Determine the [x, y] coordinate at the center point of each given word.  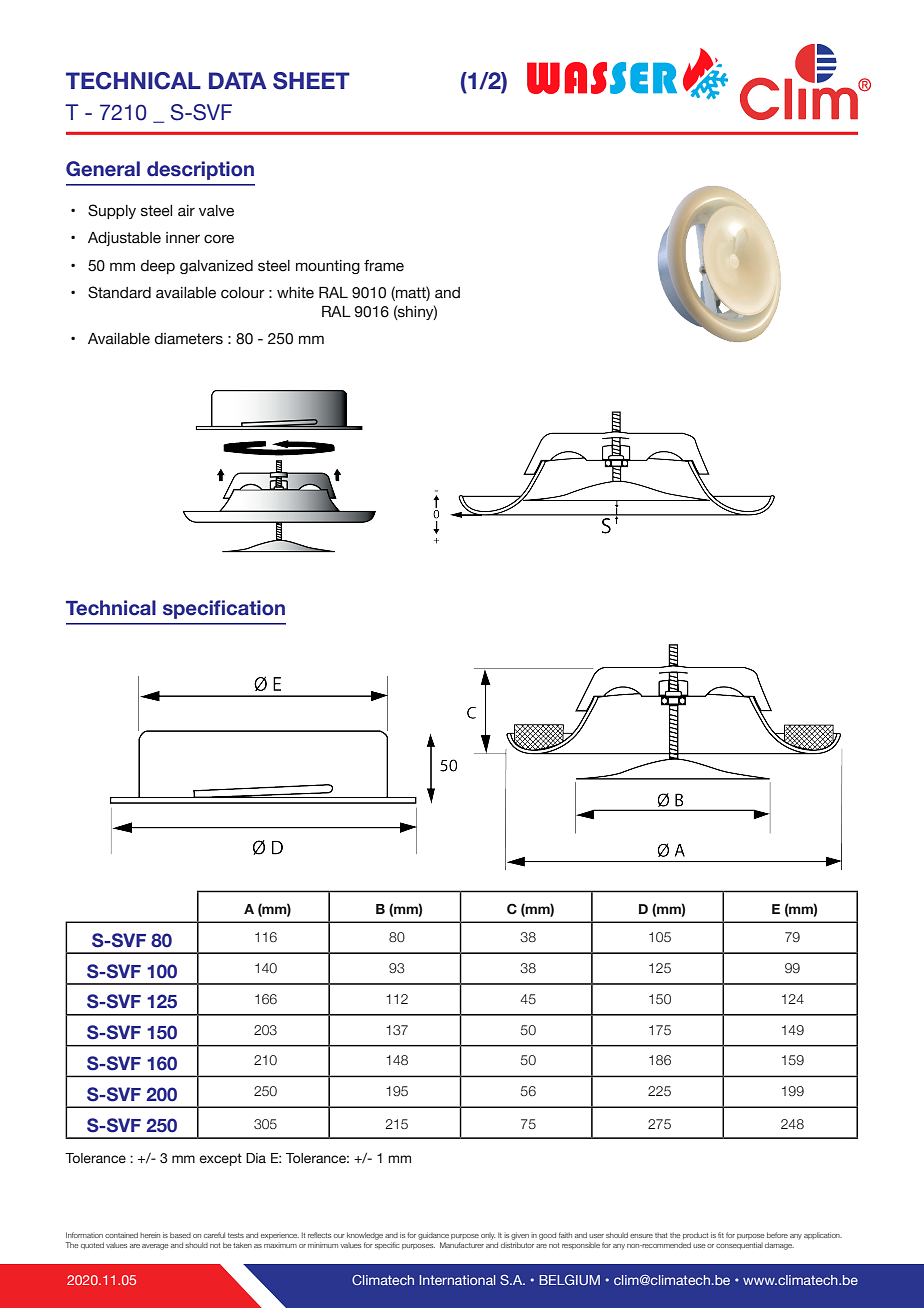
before [777, 1235]
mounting [328, 267]
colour [243, 293]
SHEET [311, 81]
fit [721, 1235]
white [295, 293]
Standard [119, 292]
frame [384, 266]
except [220, 1159]
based [180, 1235]
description [200, 170]
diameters [189, 339]
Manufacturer [462, 1245]
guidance [433, 1236]
